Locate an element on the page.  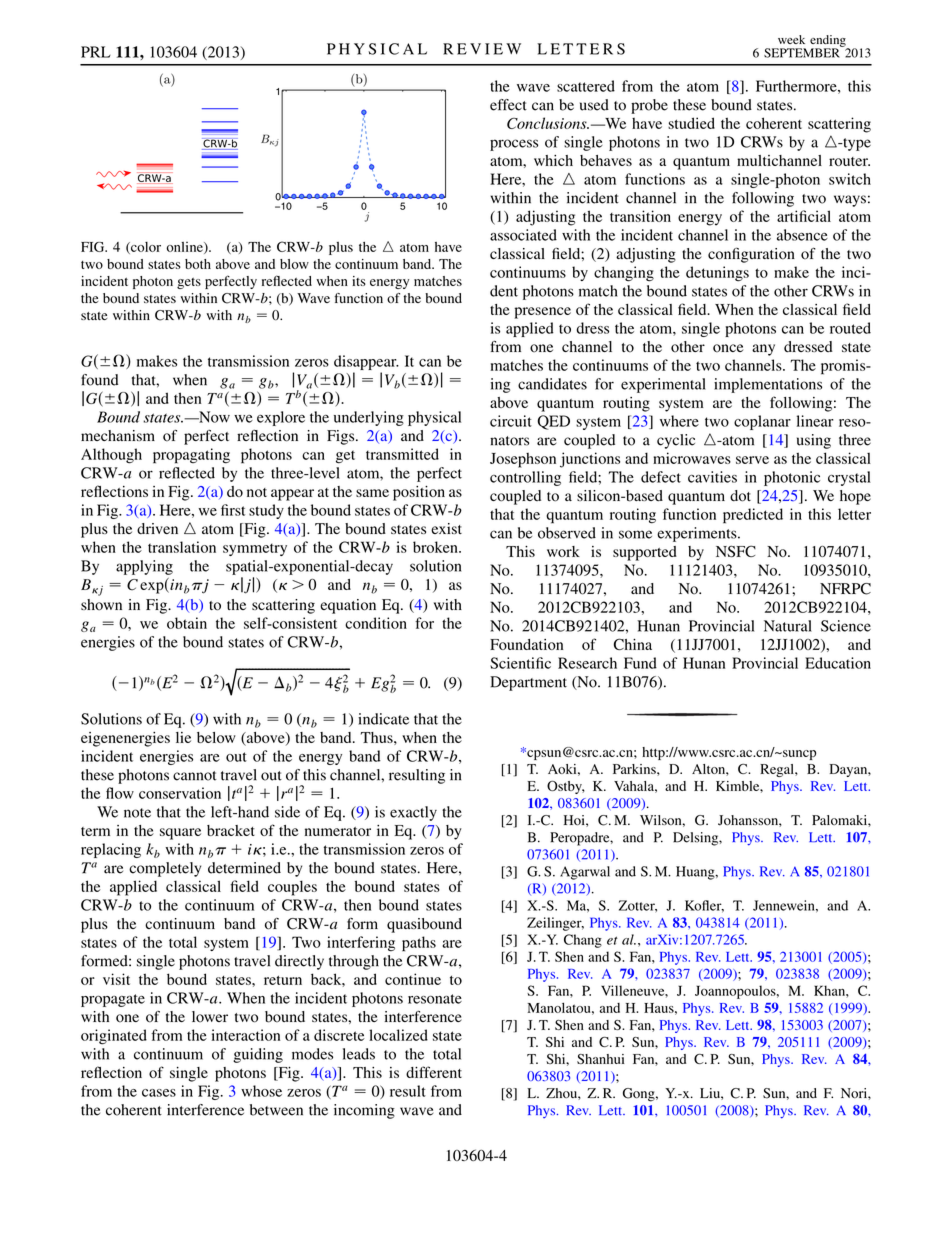
REVIEW is located at coordinates (482, 49).
